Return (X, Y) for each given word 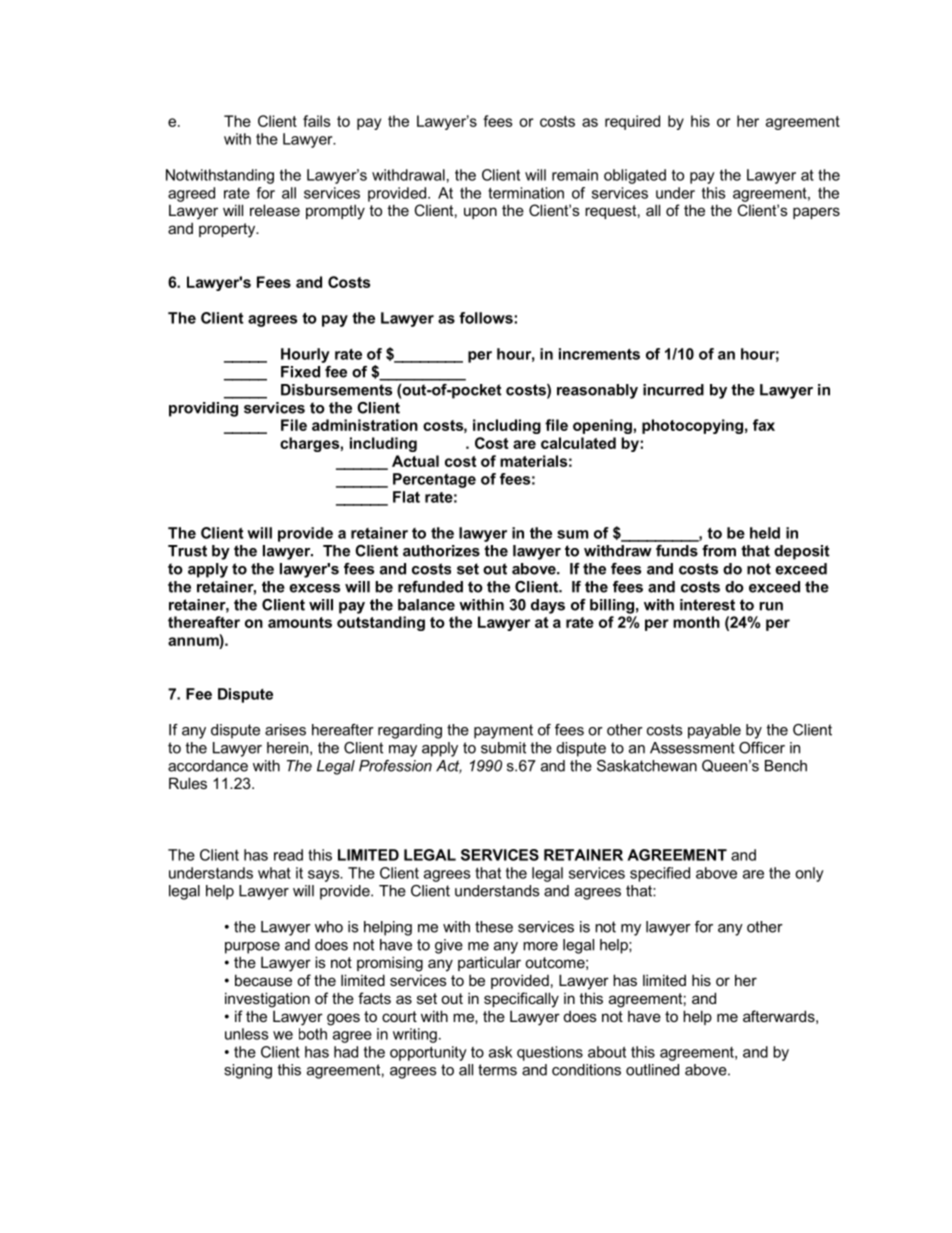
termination (526, 193)
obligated (635, 176)
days (548, 606)
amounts (300, 622)
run (771, 606)
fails (317, 121)
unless (246, 1034)
